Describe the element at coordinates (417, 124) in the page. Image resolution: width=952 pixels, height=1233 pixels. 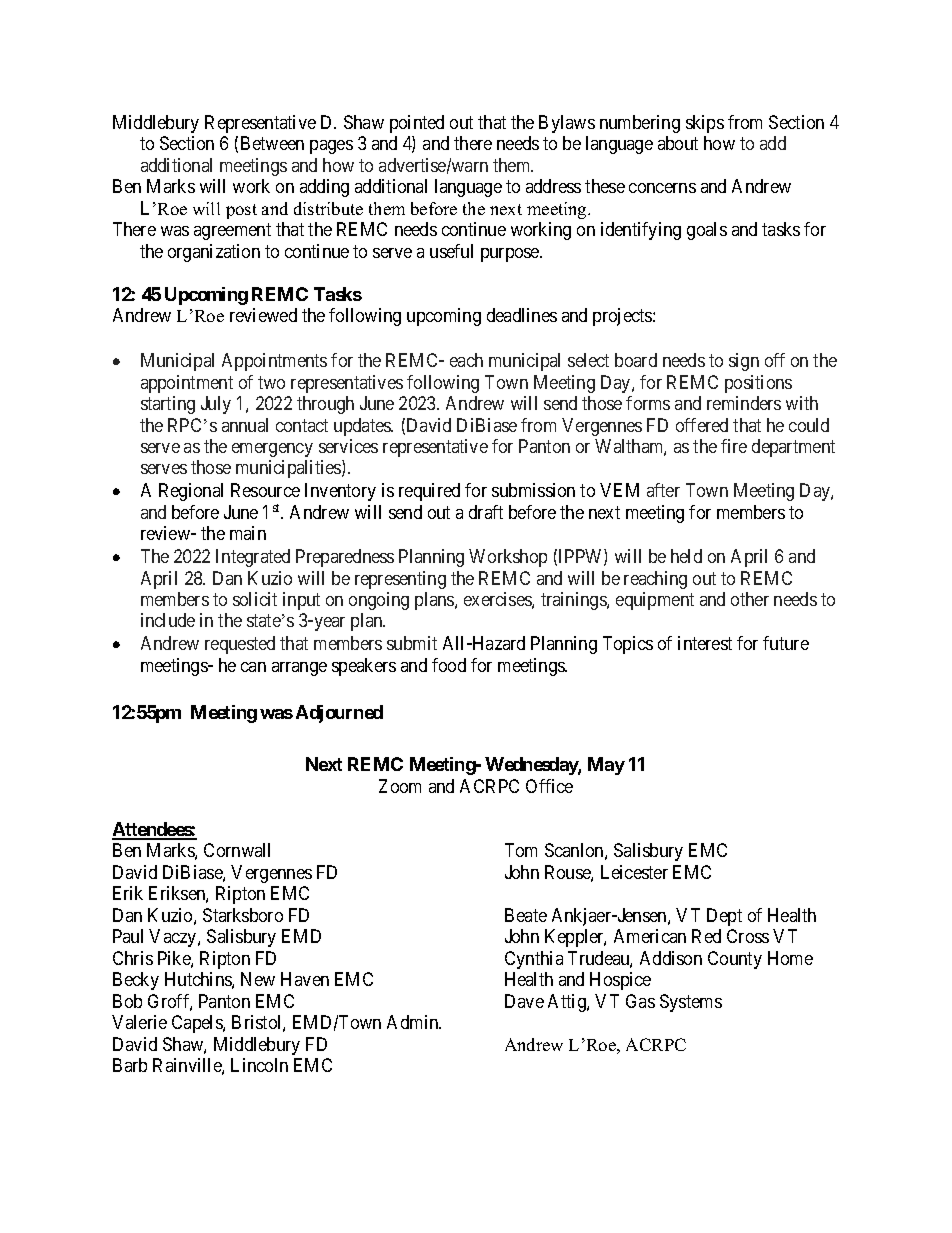
I see `pointed` at that location.
